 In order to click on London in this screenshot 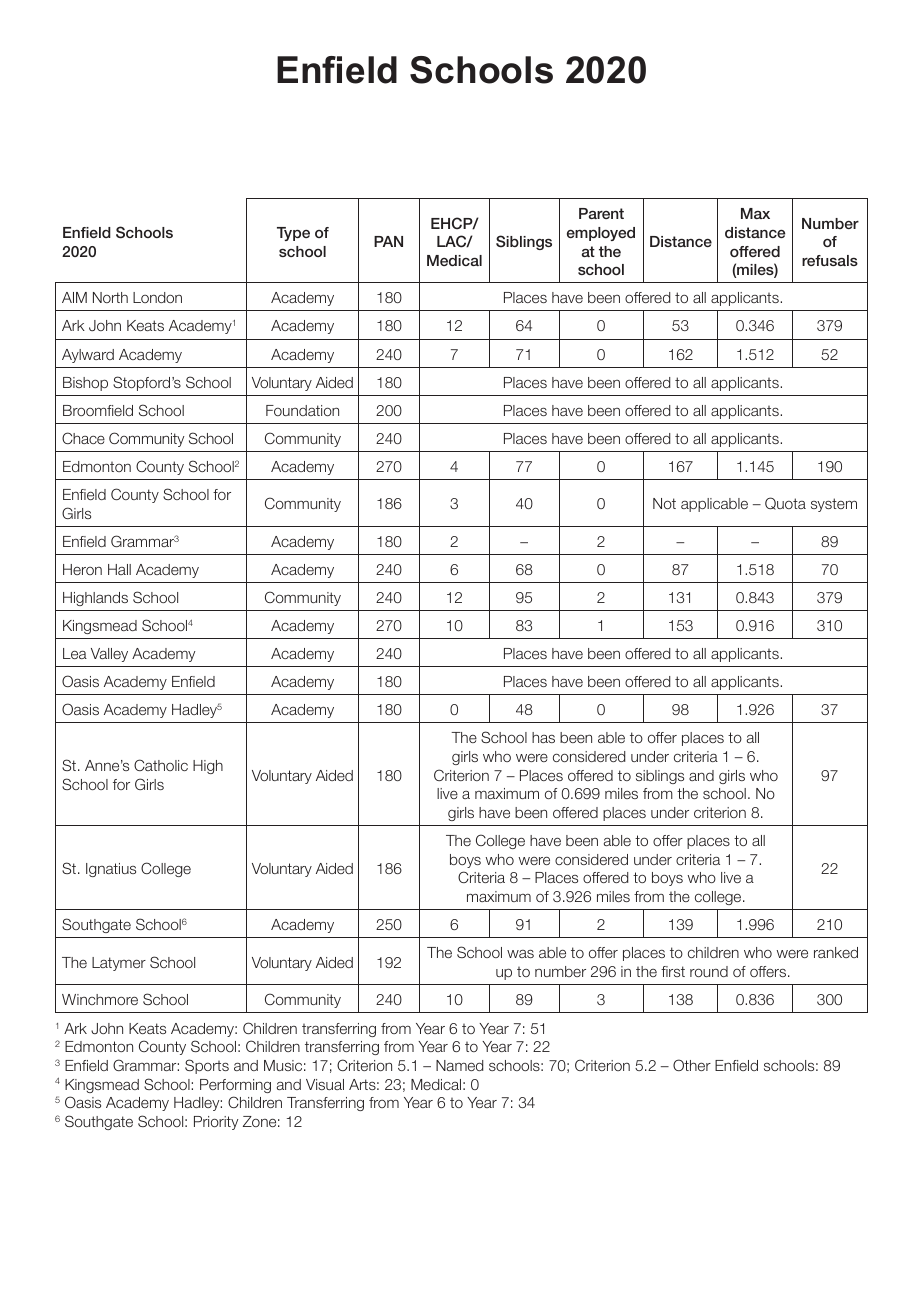, I will do `click(157, 297)`.
